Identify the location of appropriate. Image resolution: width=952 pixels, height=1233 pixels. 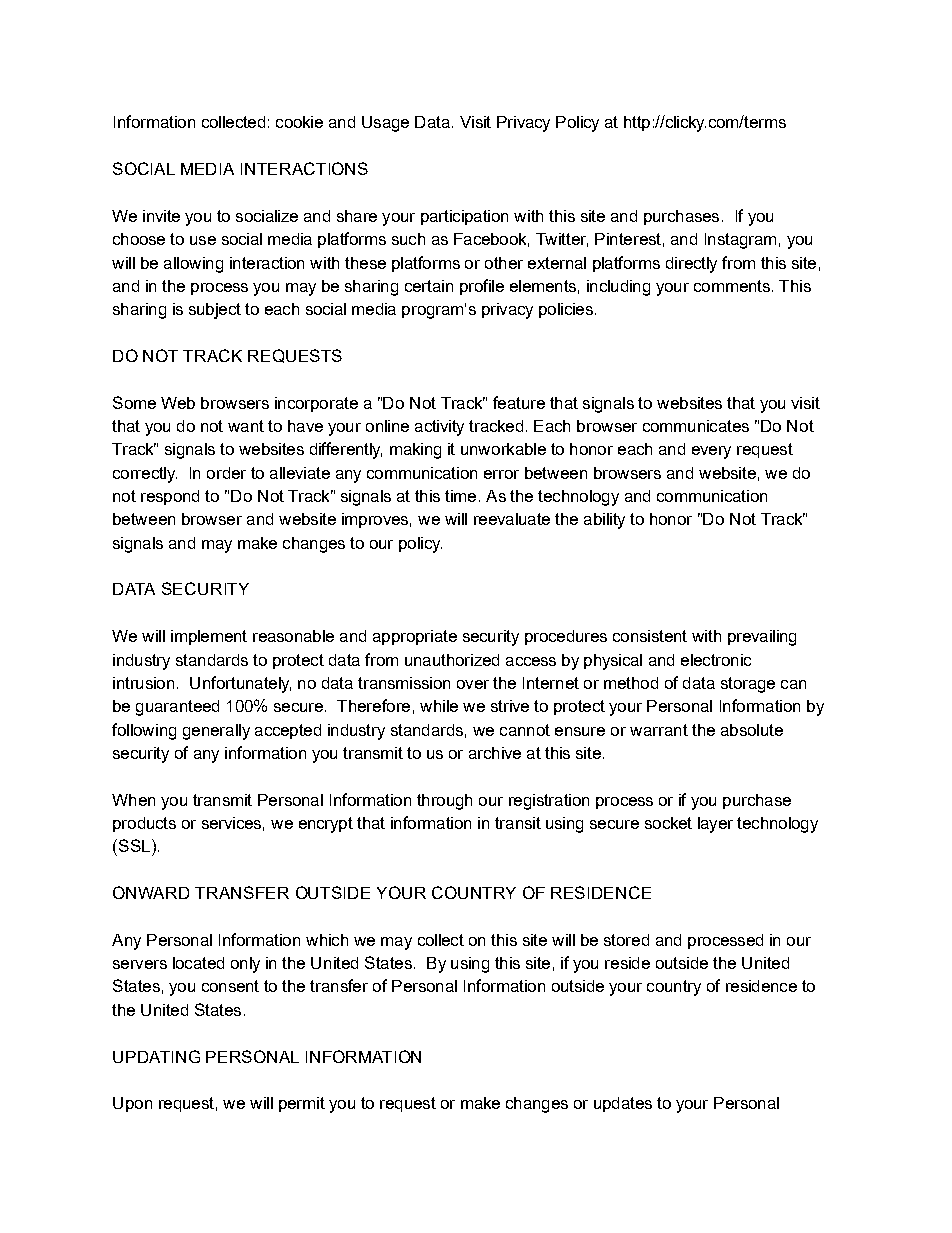
(415, 637).
